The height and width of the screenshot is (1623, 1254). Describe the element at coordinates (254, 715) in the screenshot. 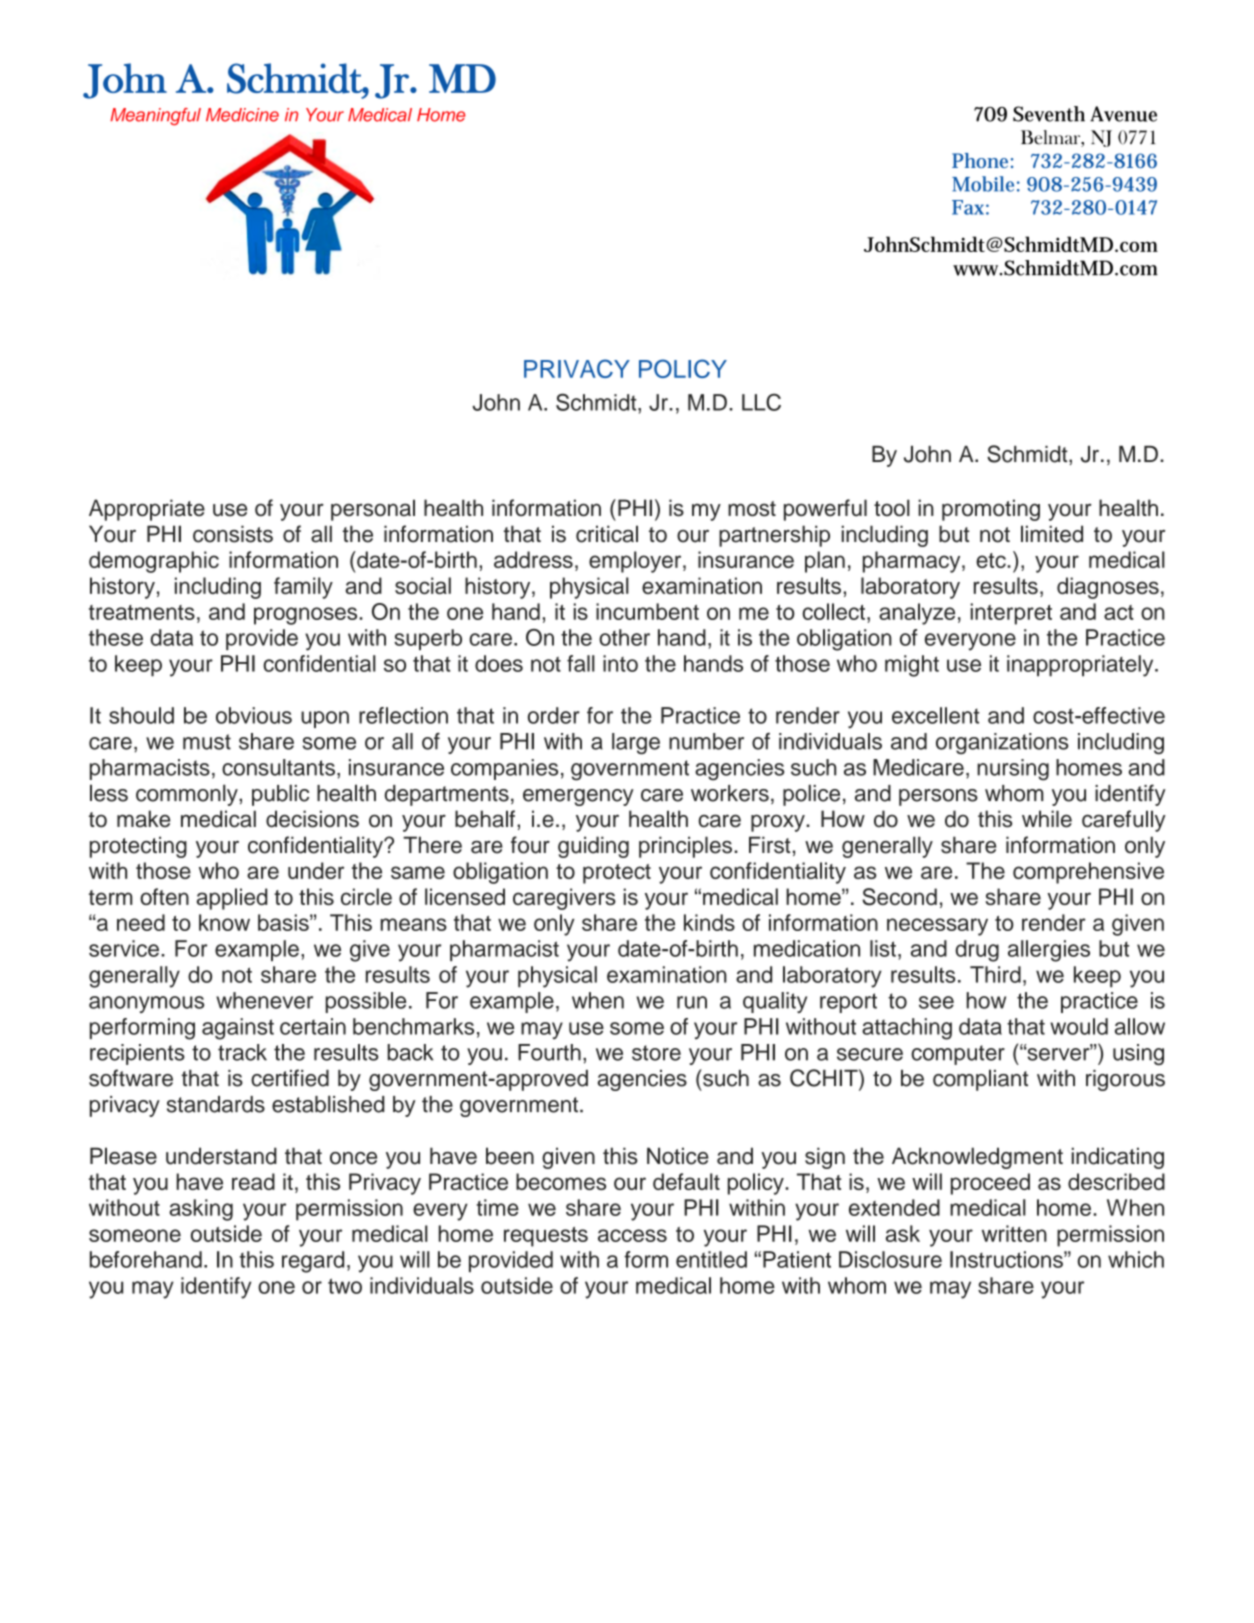

I see `obvious` at that location.
